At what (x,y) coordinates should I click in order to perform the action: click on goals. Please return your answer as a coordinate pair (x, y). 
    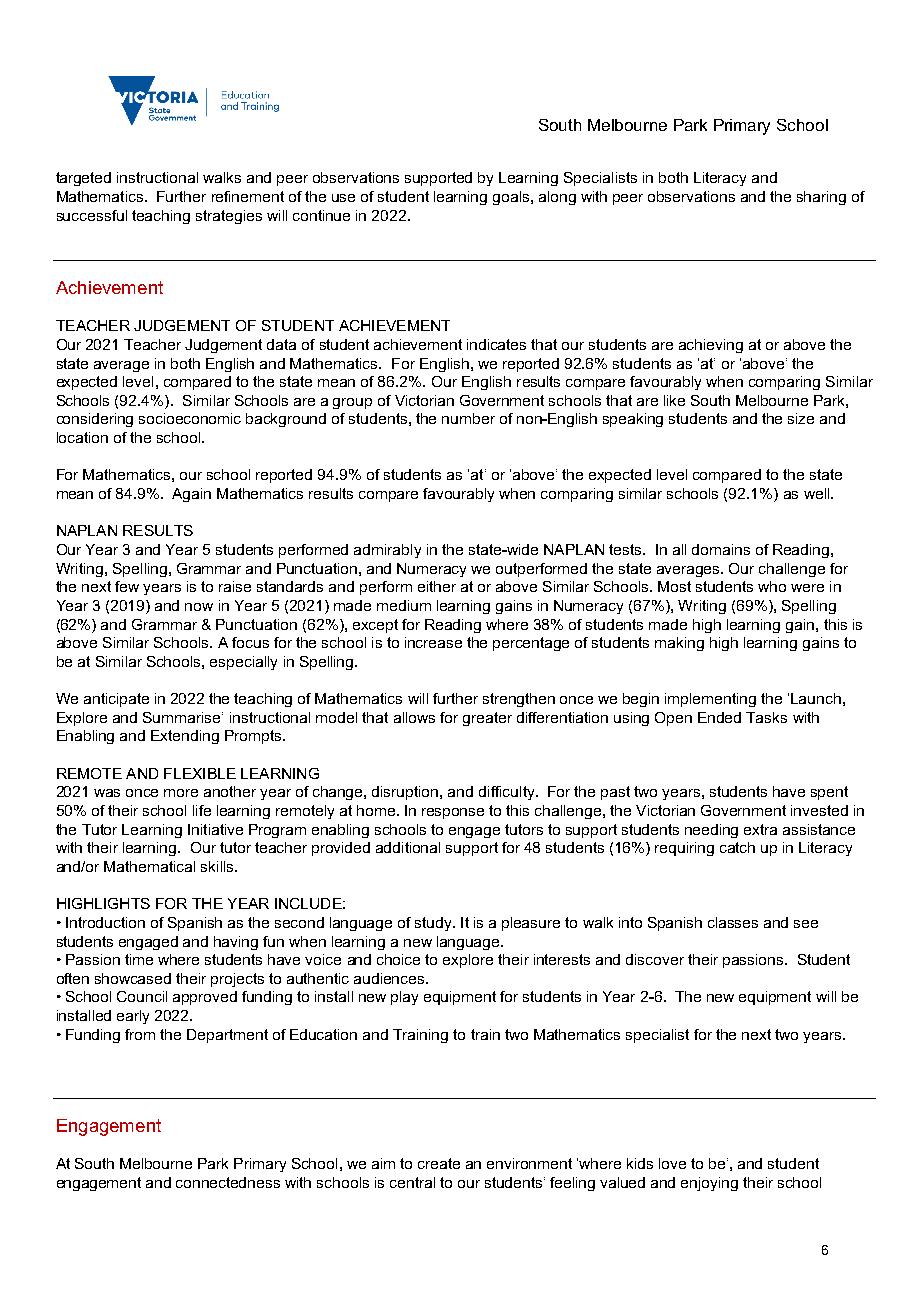
    Looking at the image, I should click on (512, 198).
